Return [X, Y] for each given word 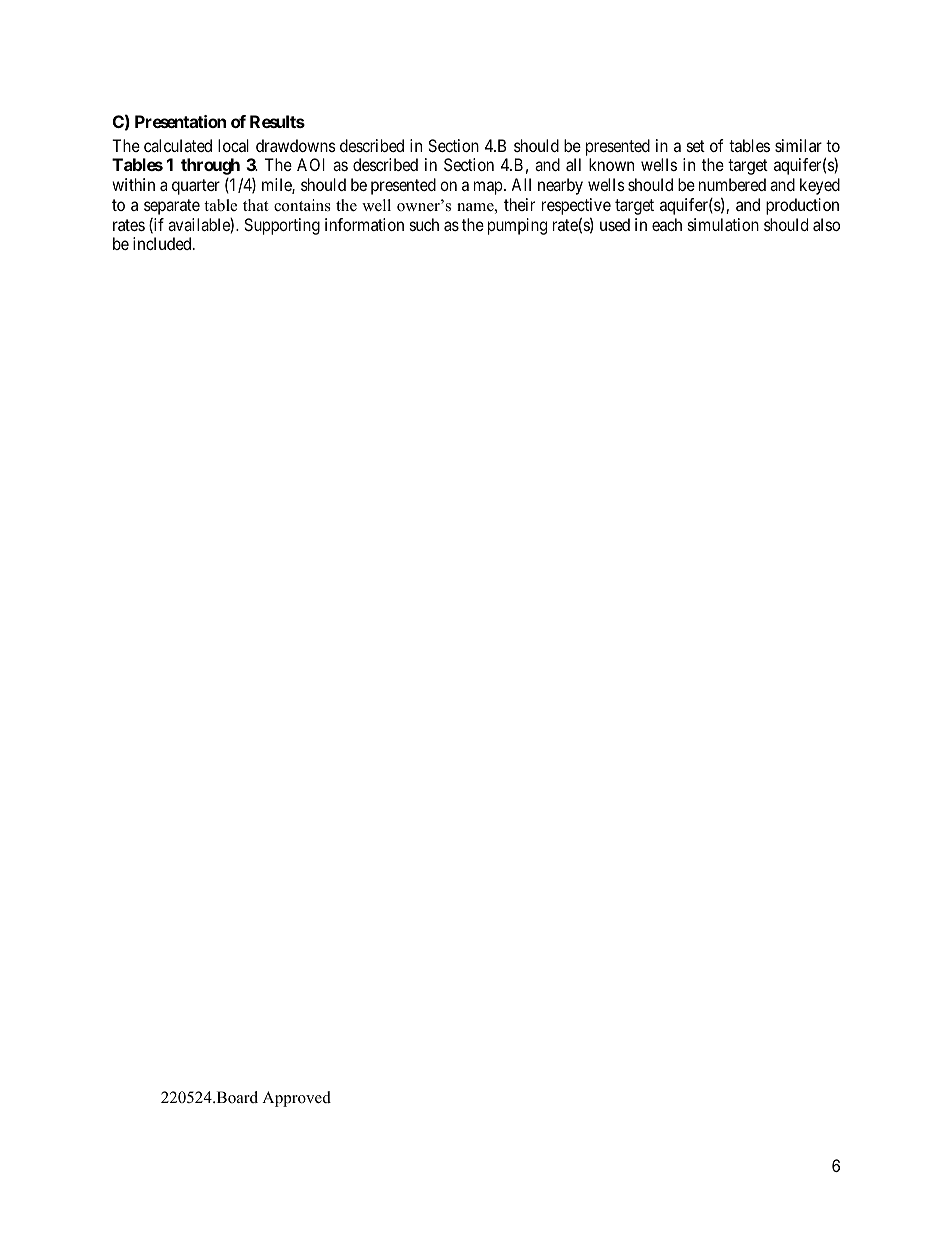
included [163, 243]
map [488, 188]
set [696, 146]
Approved [296, 1099]
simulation [723, 224]
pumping [517, 226]
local [233, 145]
